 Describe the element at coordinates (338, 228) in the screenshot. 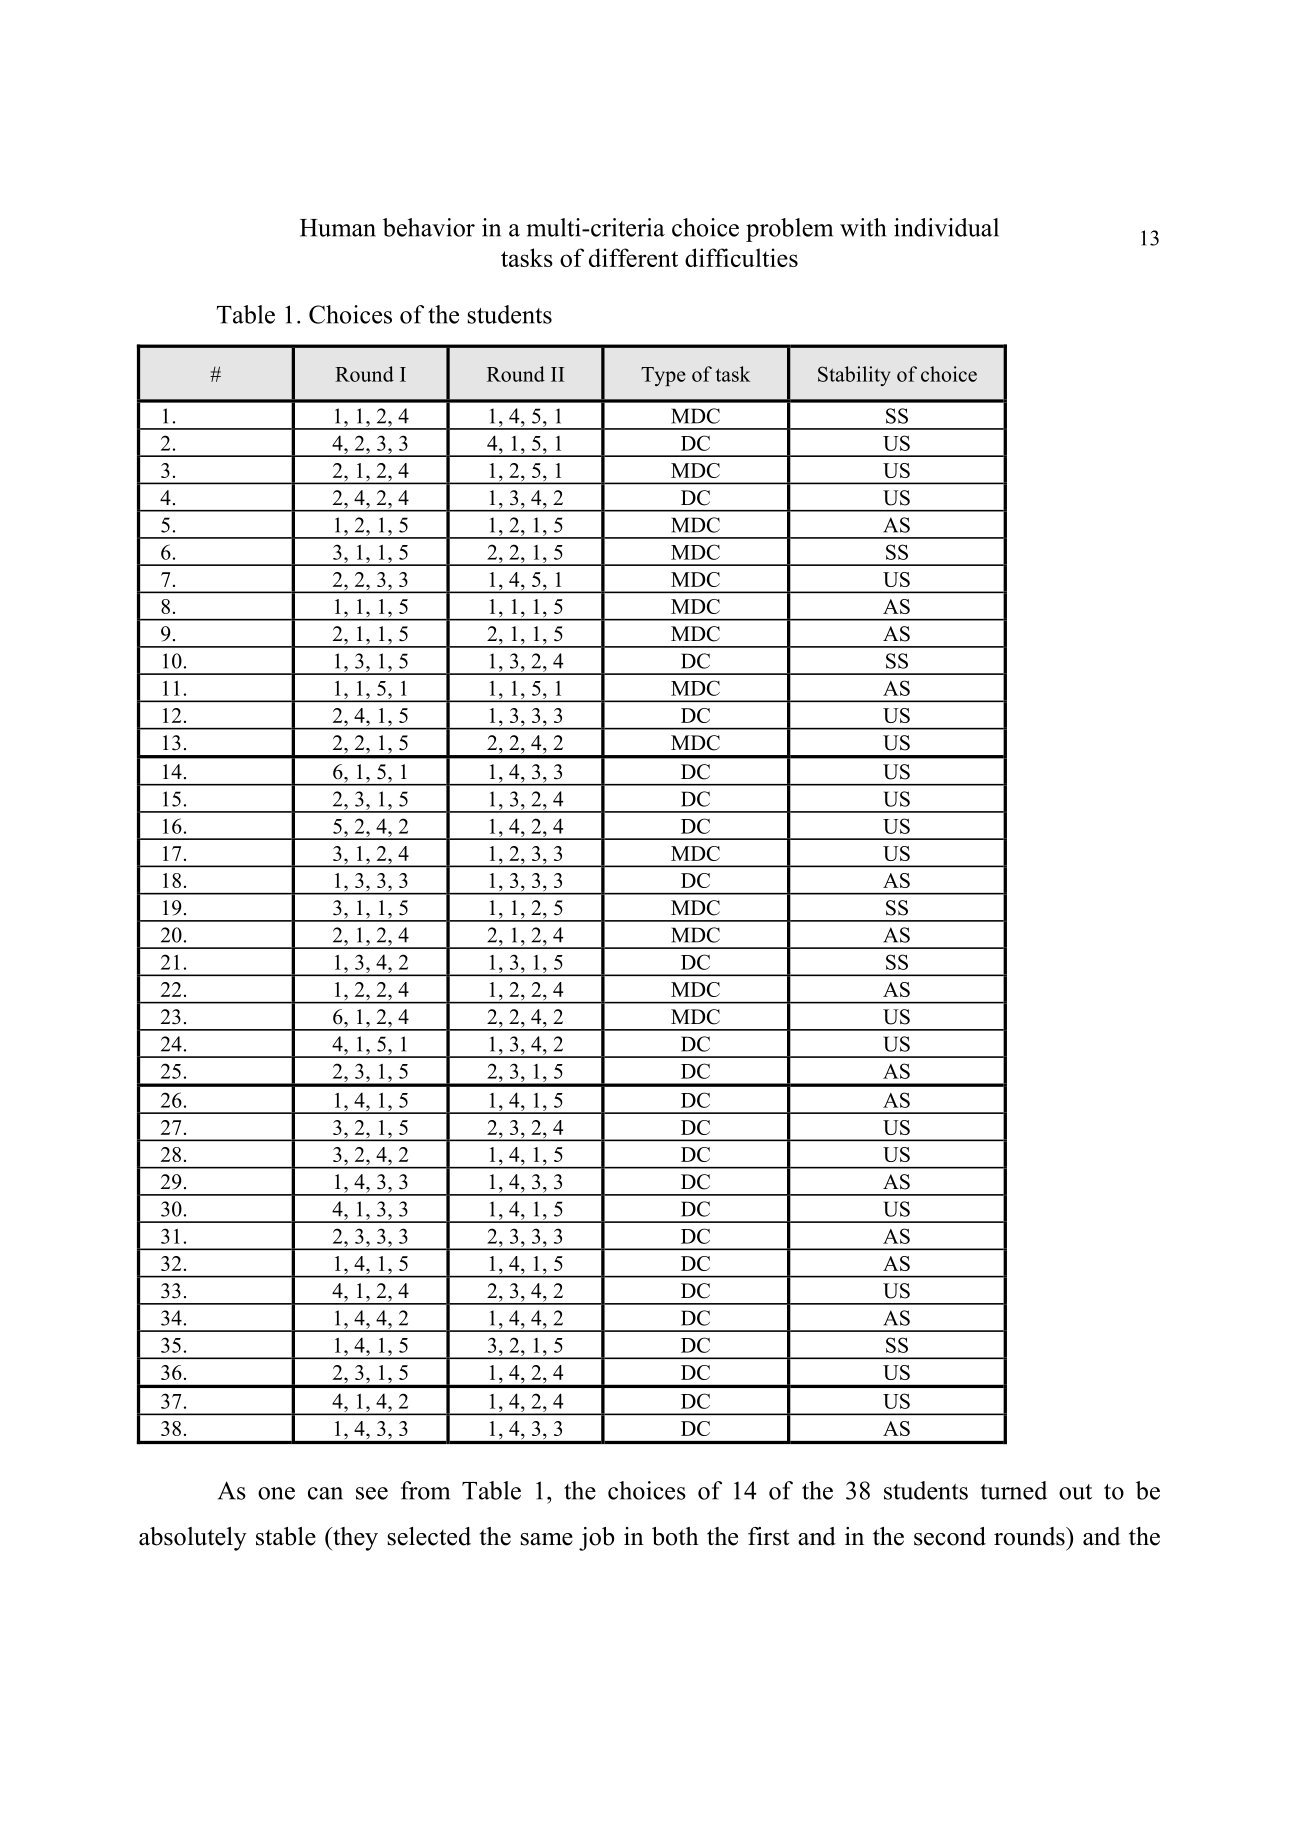

I see `Human` at that location.
